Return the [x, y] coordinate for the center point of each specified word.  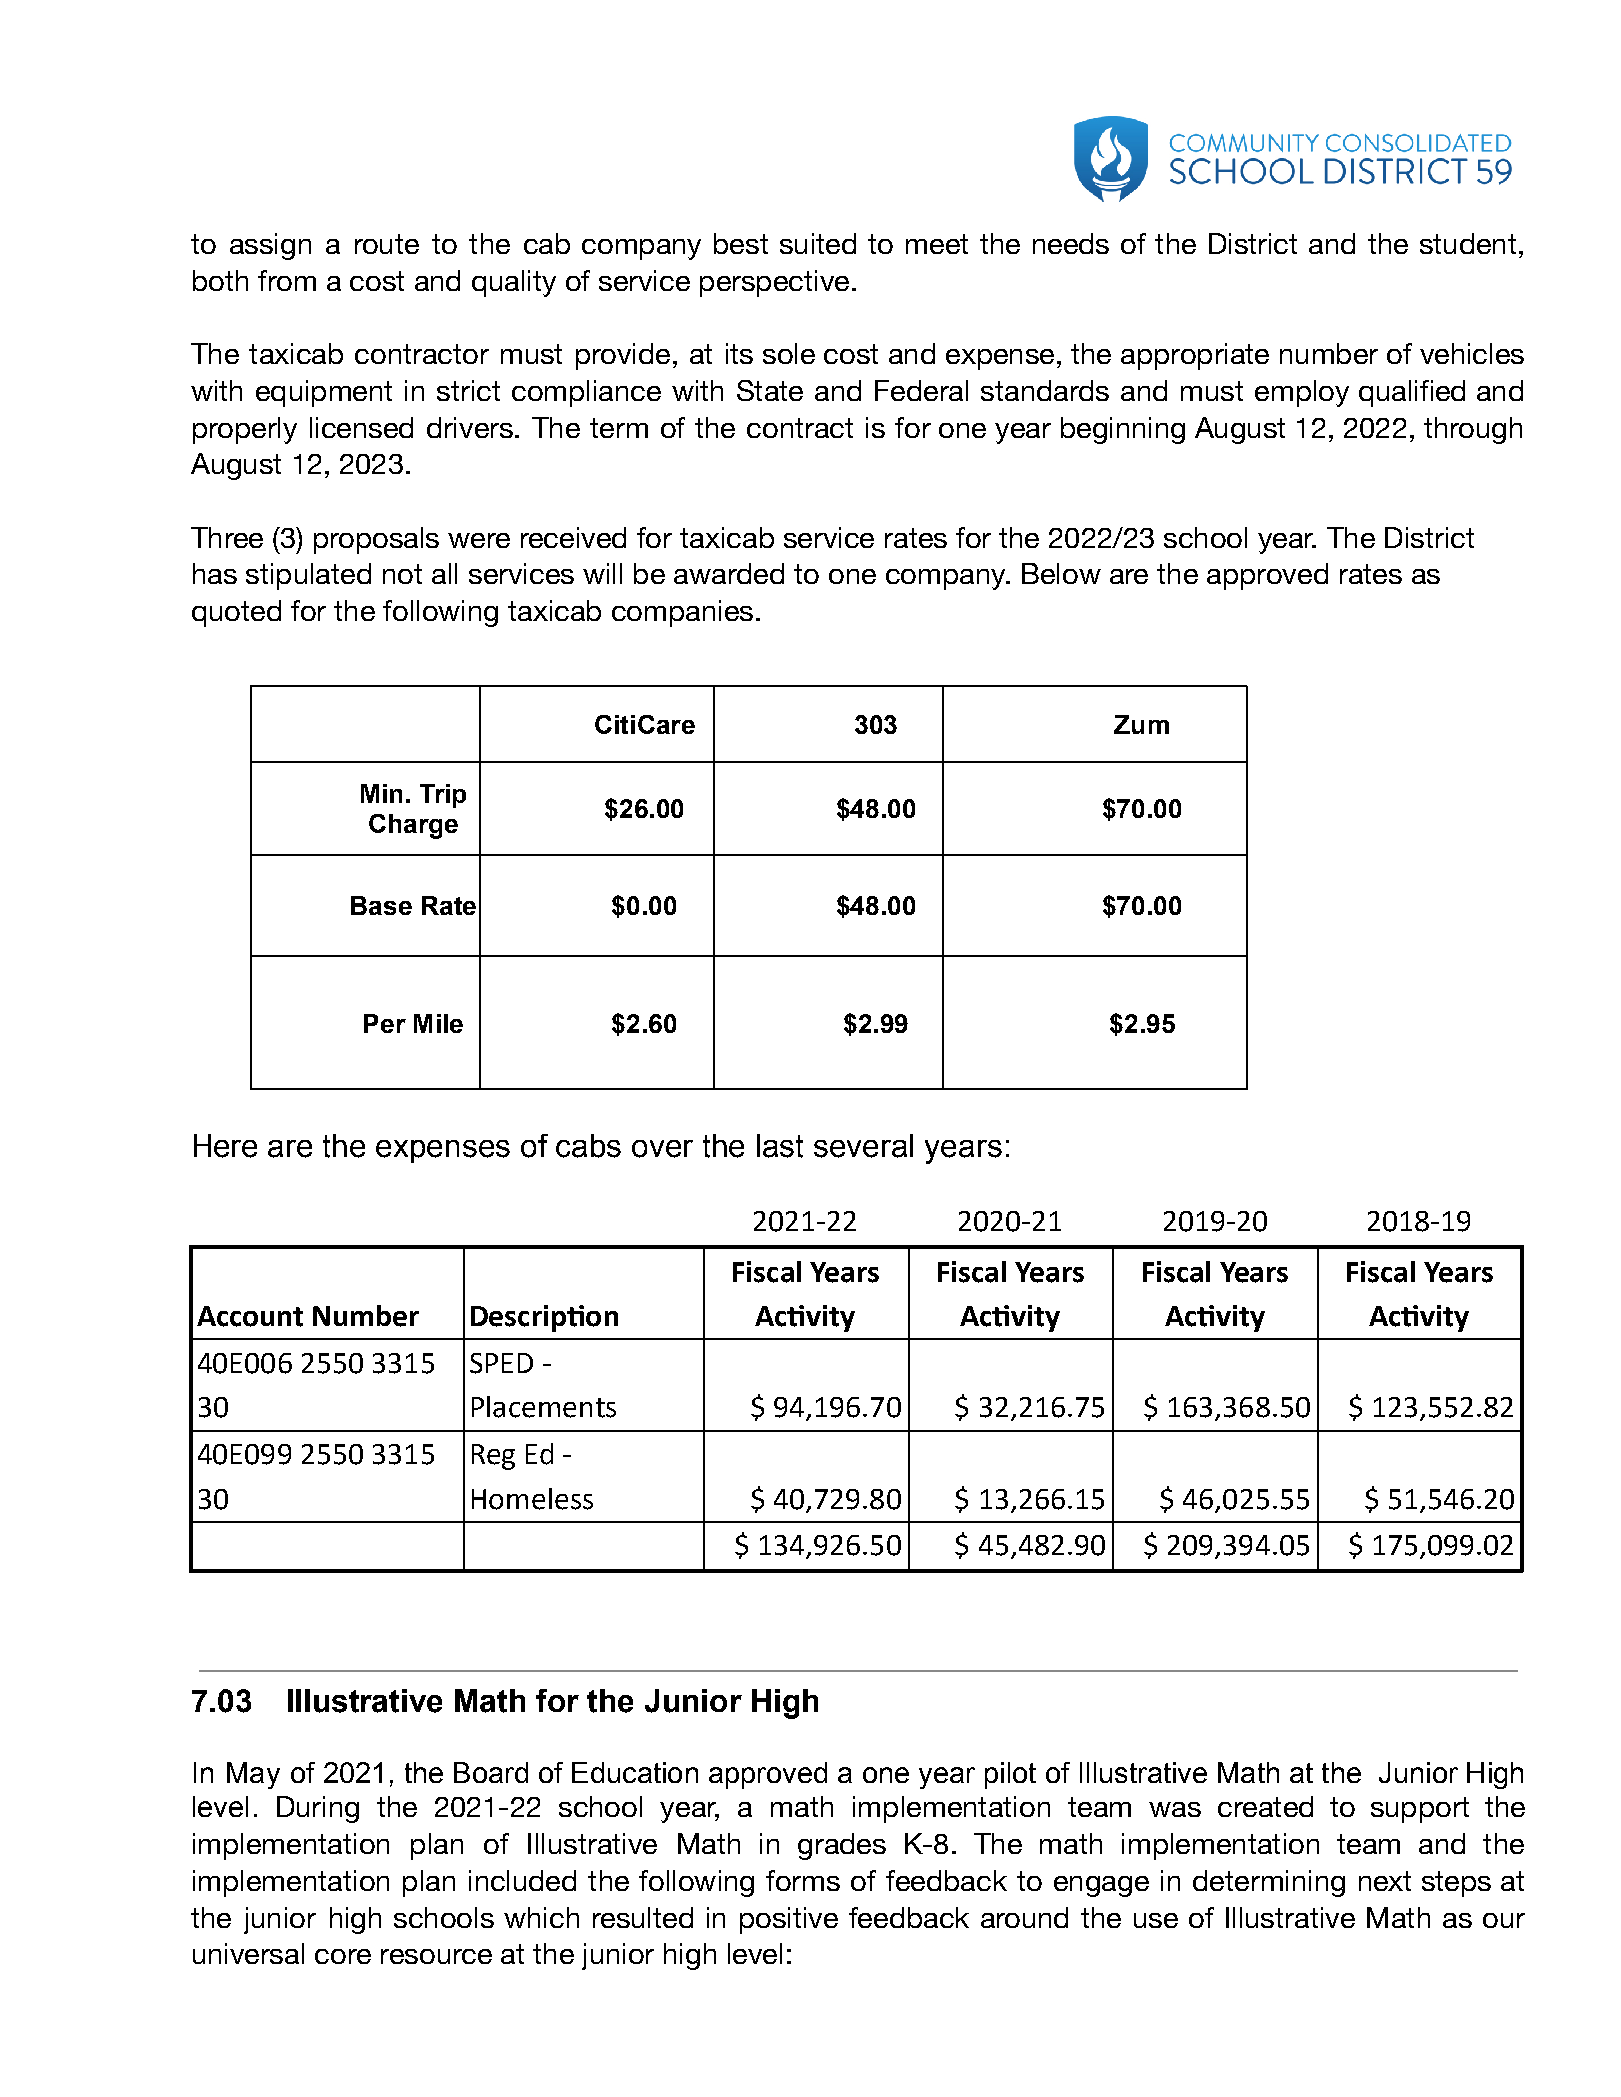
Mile [438, 1023]
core [343, 1956]
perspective [774, 283]
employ [1302, 393]
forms [803, 1880]
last [780, 1146]
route [387, 244]
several [863, 1146]
